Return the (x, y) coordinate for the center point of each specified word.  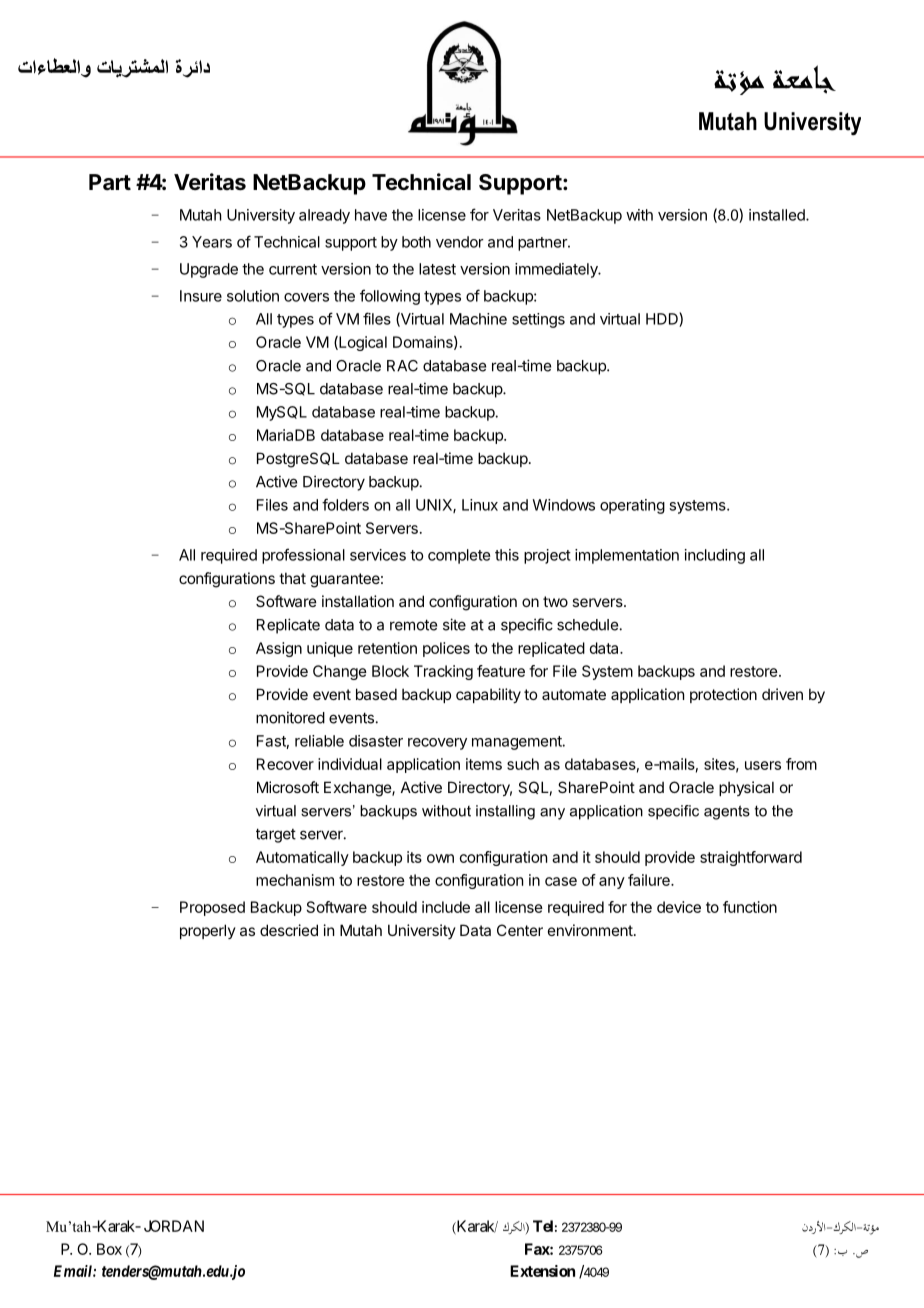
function (750, 907)
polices (446, 649)
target (276, 835)
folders (345, 504)
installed (778, 215)
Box (109, 1249)
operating (632, 506)
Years (212, 242)
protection (723, 695)
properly (208, 931)
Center (520, 930)
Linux (480, 505)
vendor (460, 242)
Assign (279, 649)
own (440, 858)
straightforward (751, 858)
